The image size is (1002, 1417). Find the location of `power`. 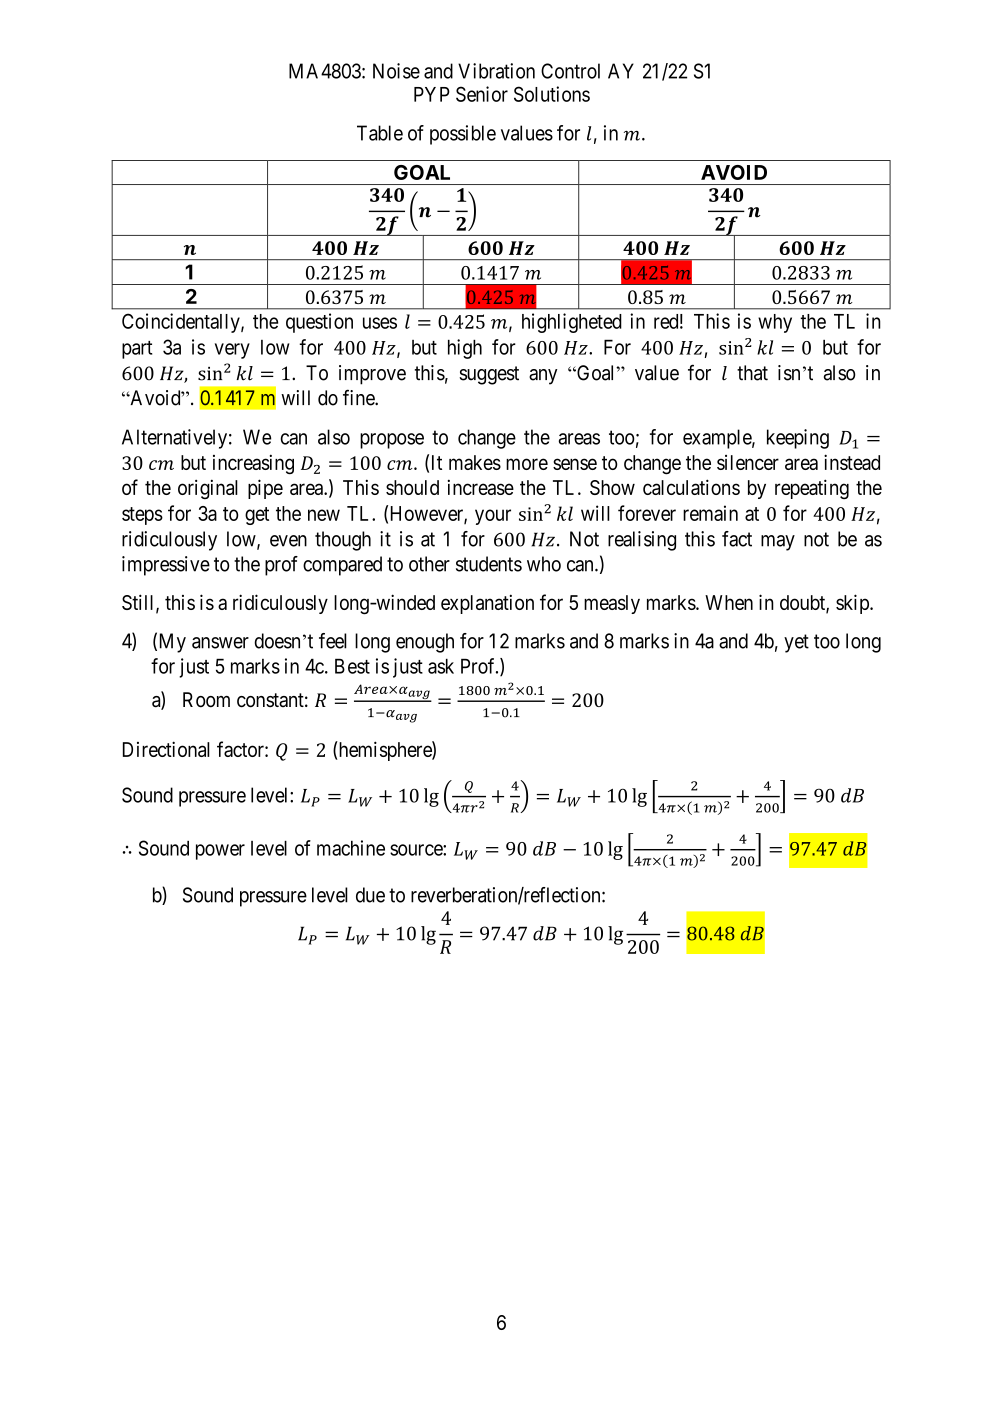

power is located at coordinates (220, 852).
